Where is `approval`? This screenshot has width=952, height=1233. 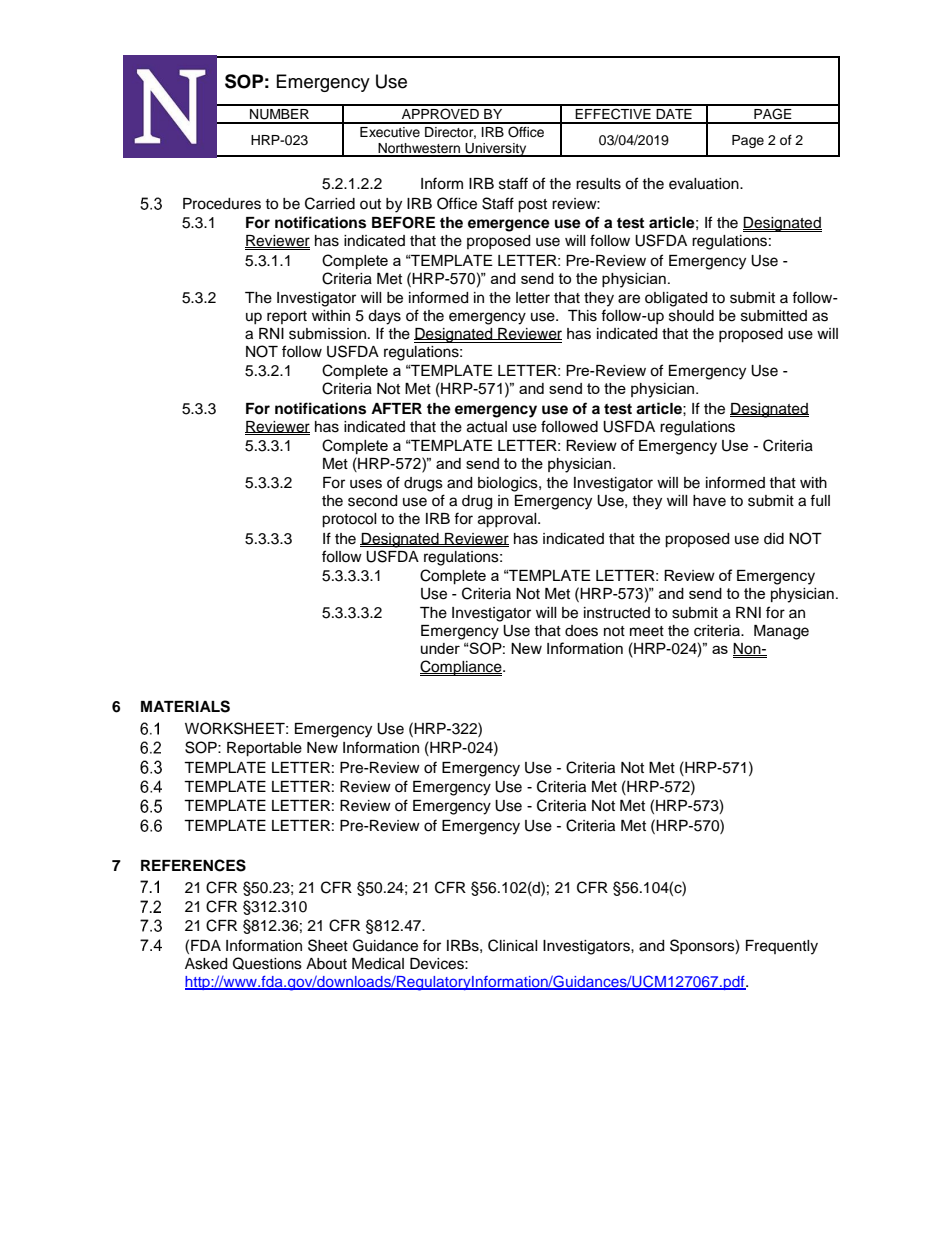 approval is located at coordinates (508, 520).
